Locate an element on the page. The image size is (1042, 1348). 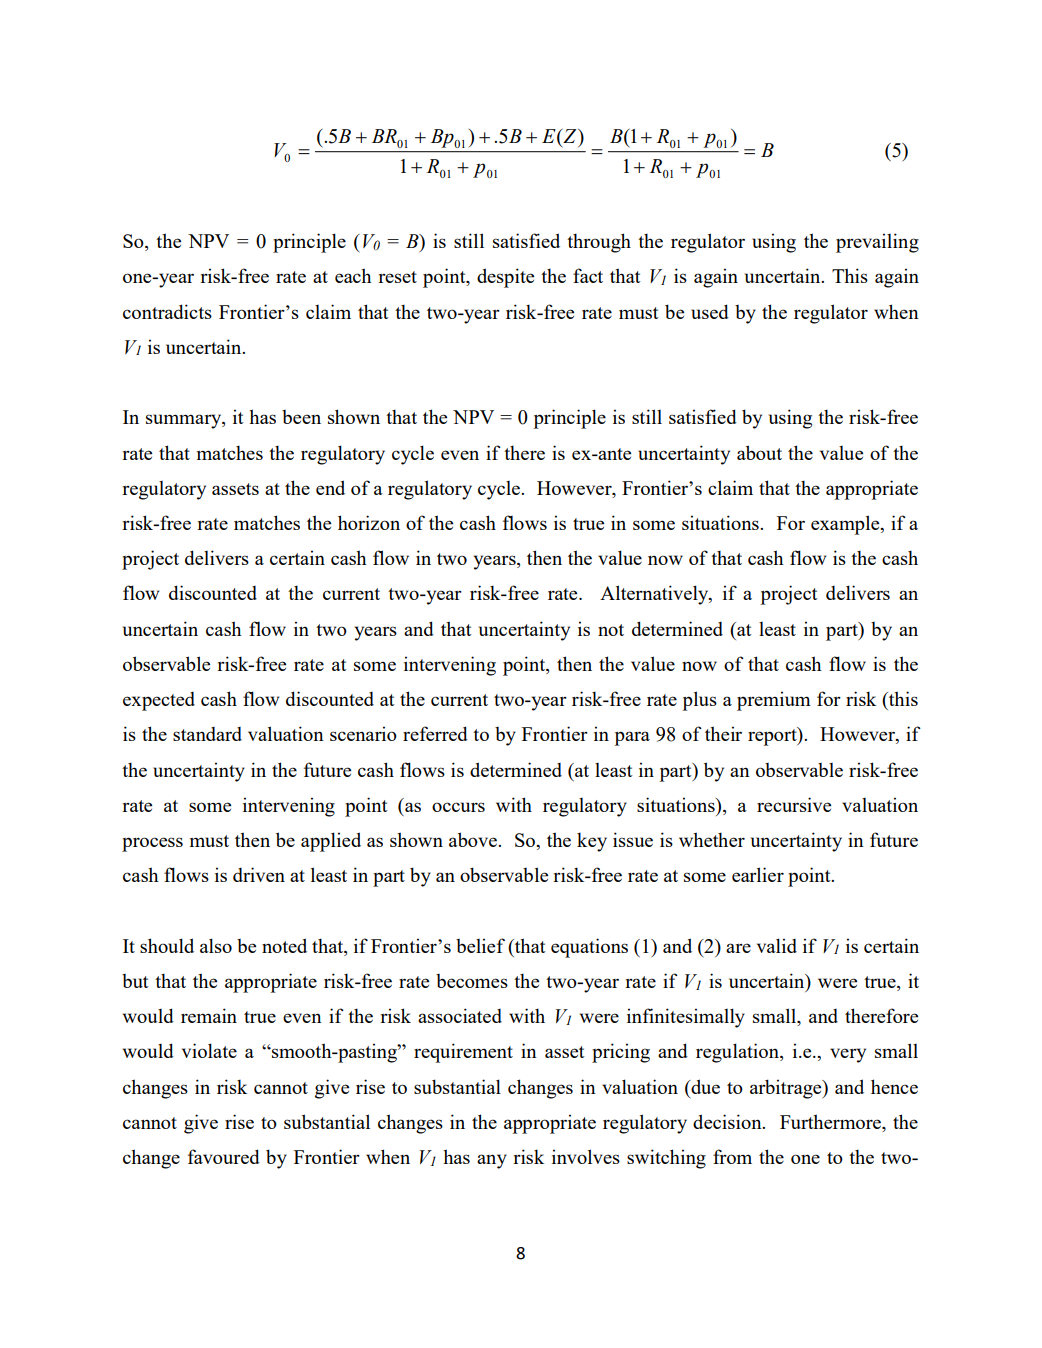
example is located at coordinates (846, 525).
